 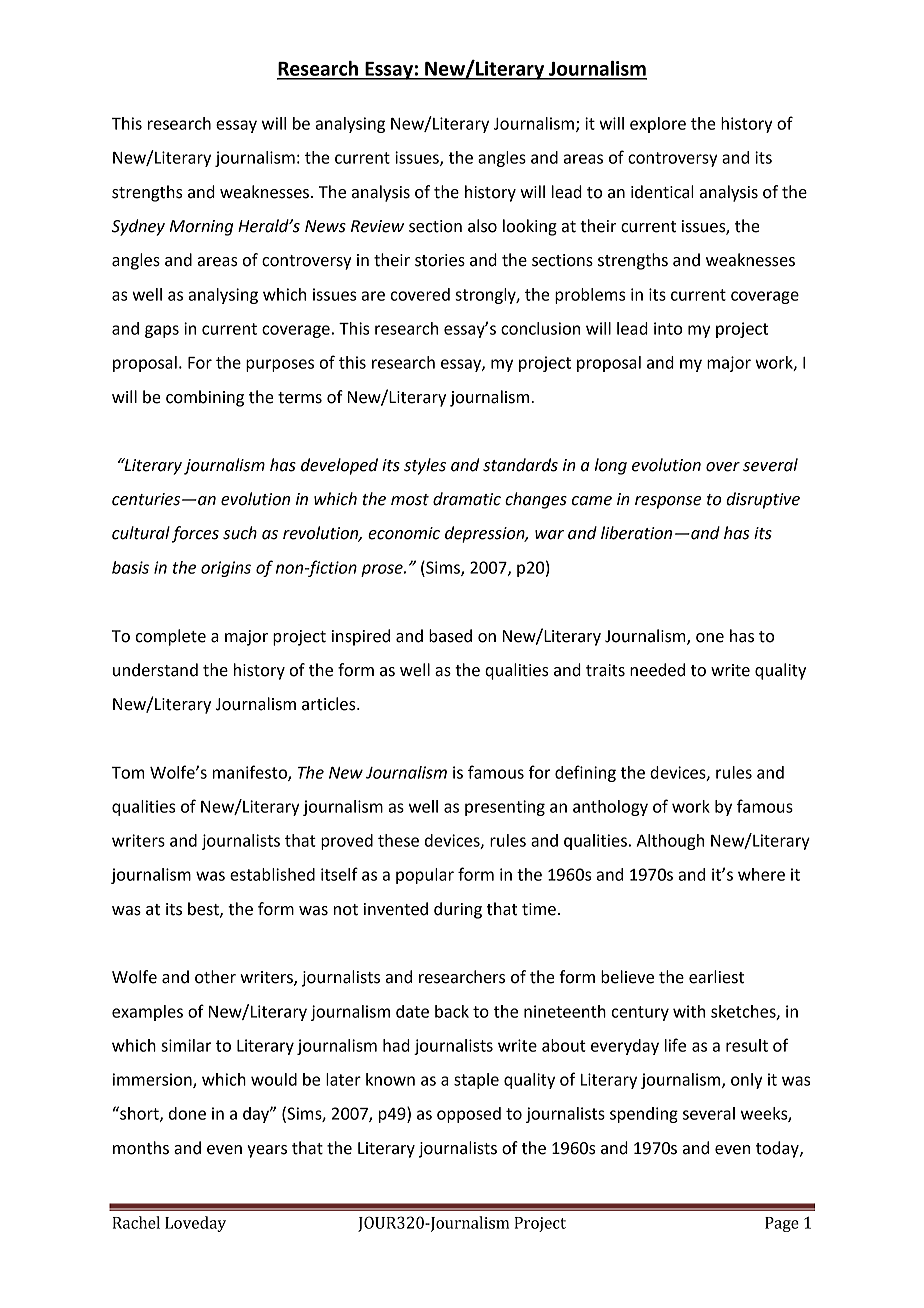 What do you see at coordinates (155, 670) in the screenshot?
I see `understand` at bounding box center [155, 670].
